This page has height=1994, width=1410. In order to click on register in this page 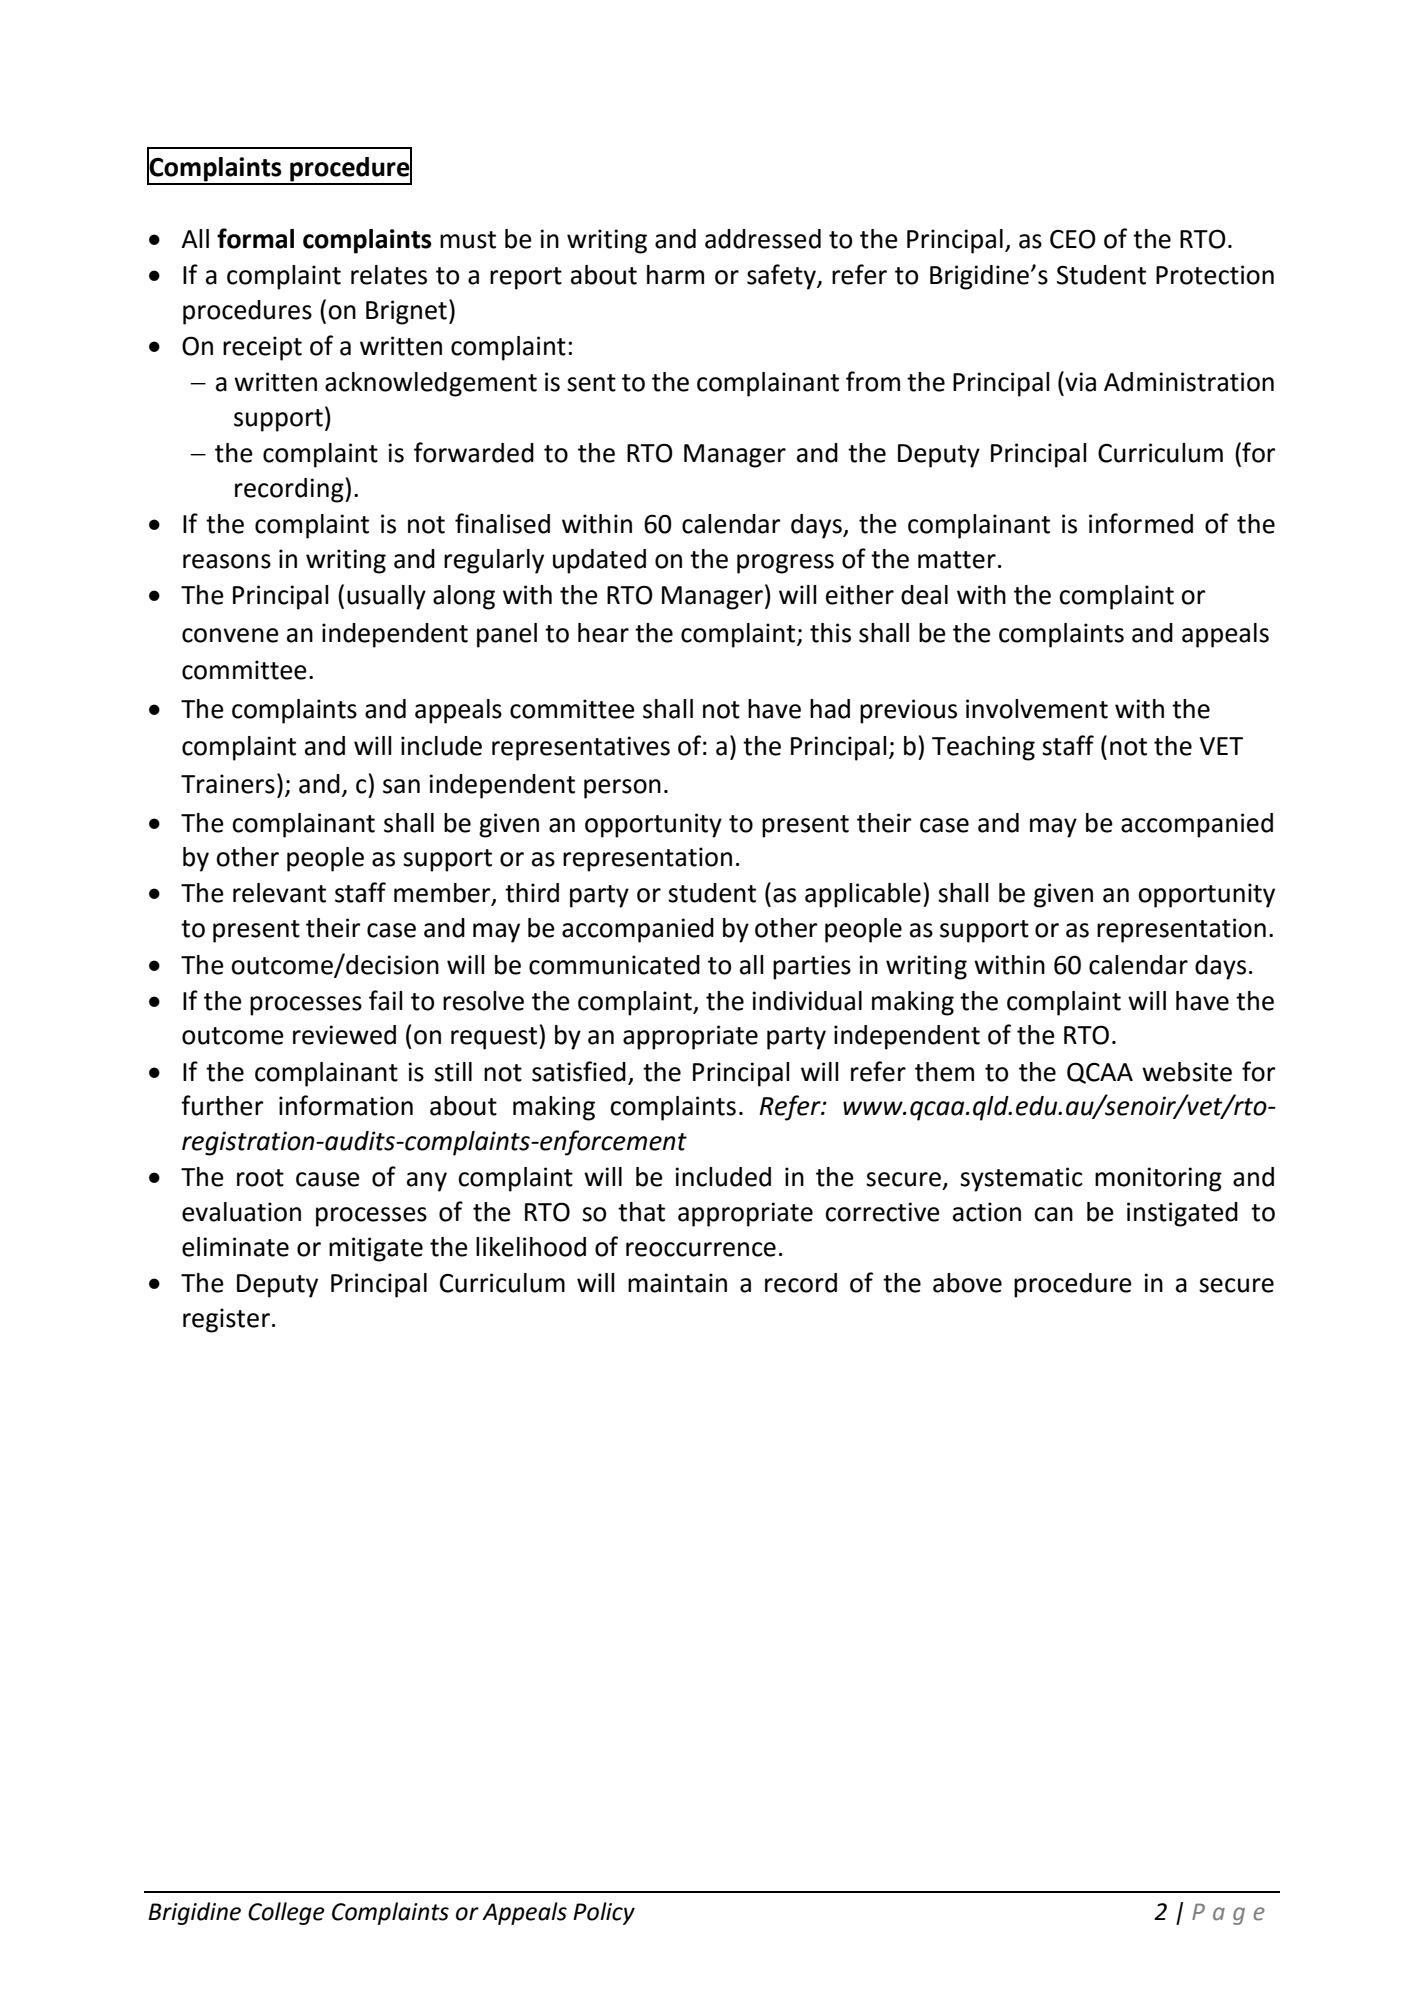, I will do `click(226, 1320)`.
